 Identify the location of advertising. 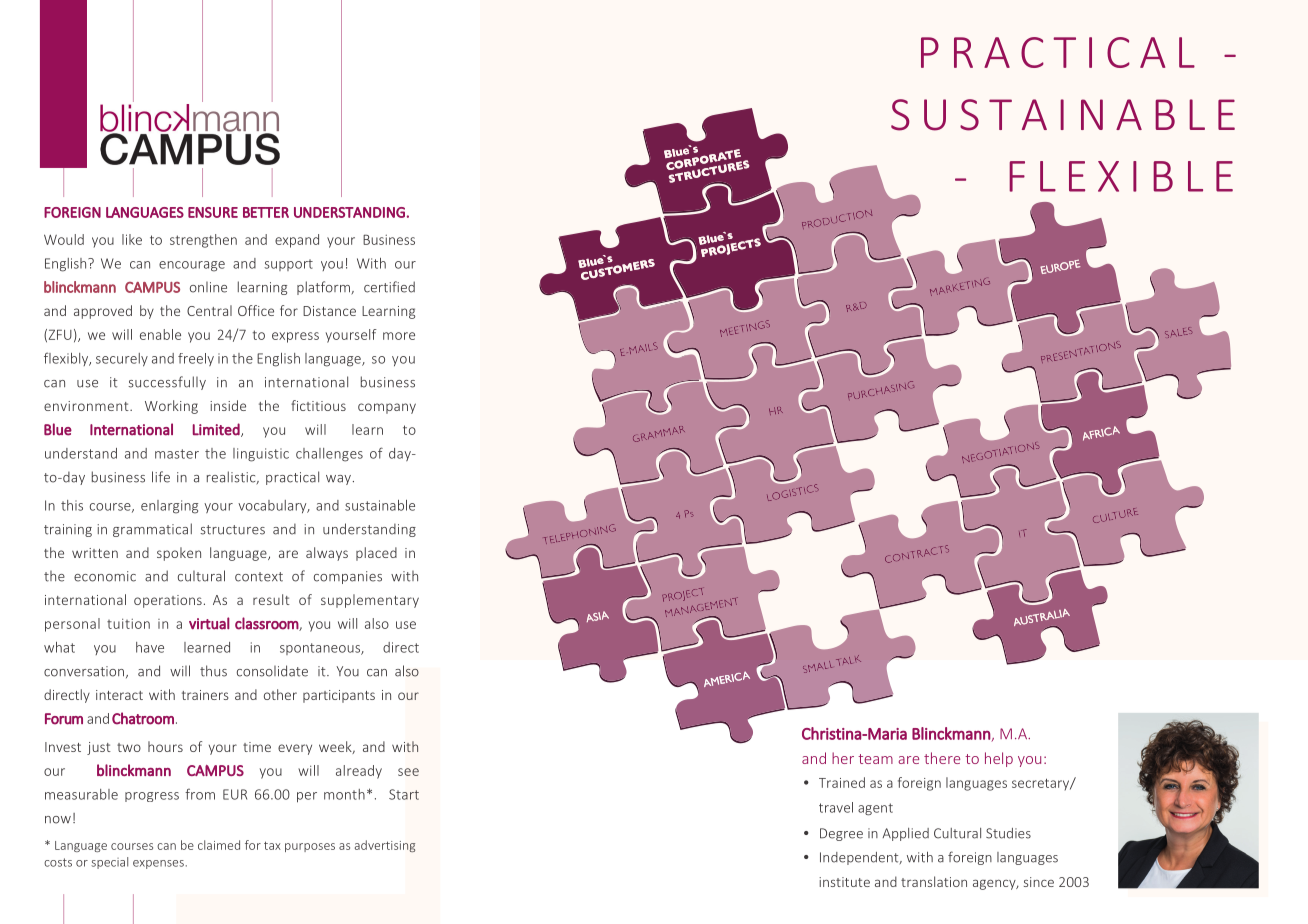
(385, 846).
